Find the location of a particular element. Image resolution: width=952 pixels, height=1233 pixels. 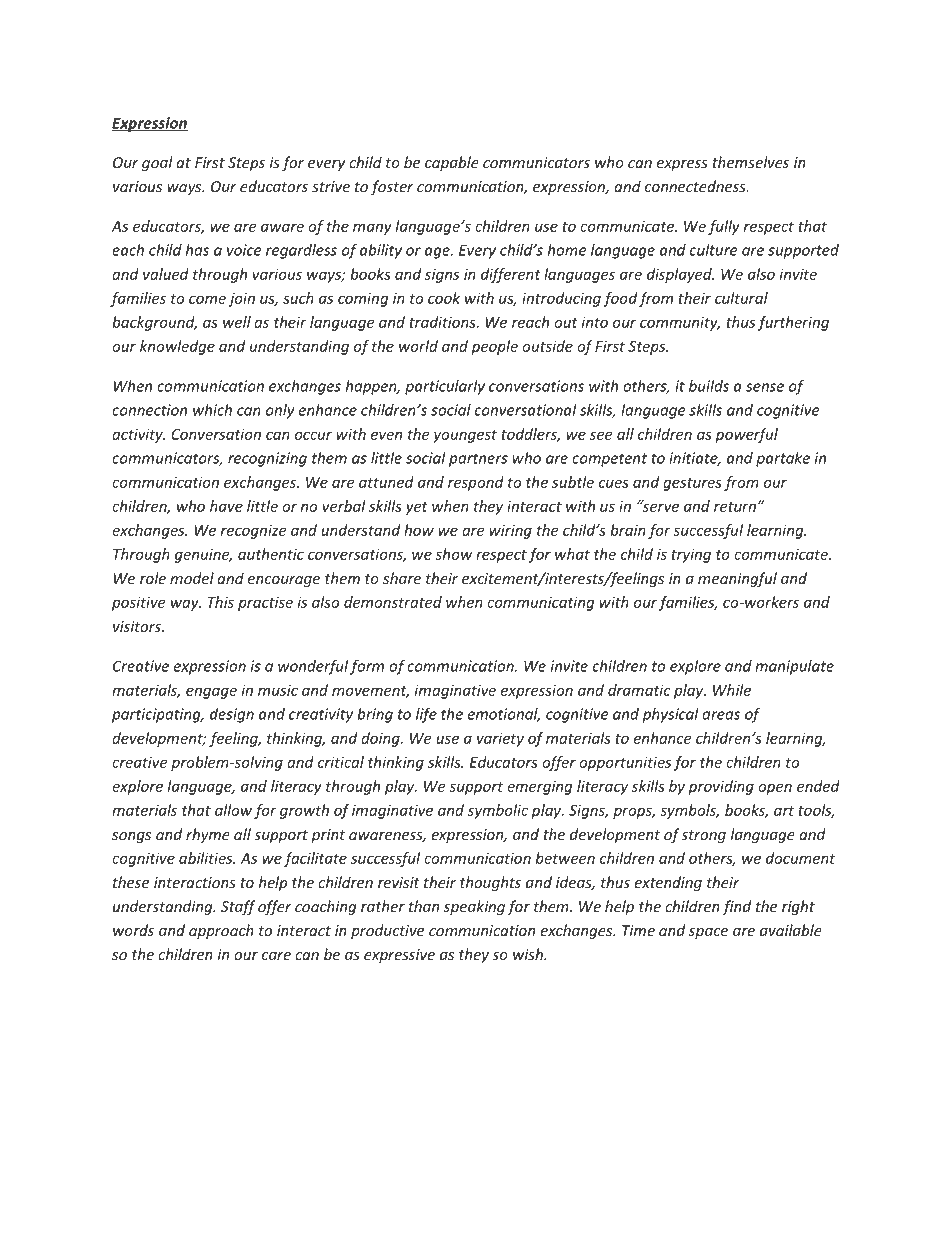

capable is located at coordinates (452, 163).
